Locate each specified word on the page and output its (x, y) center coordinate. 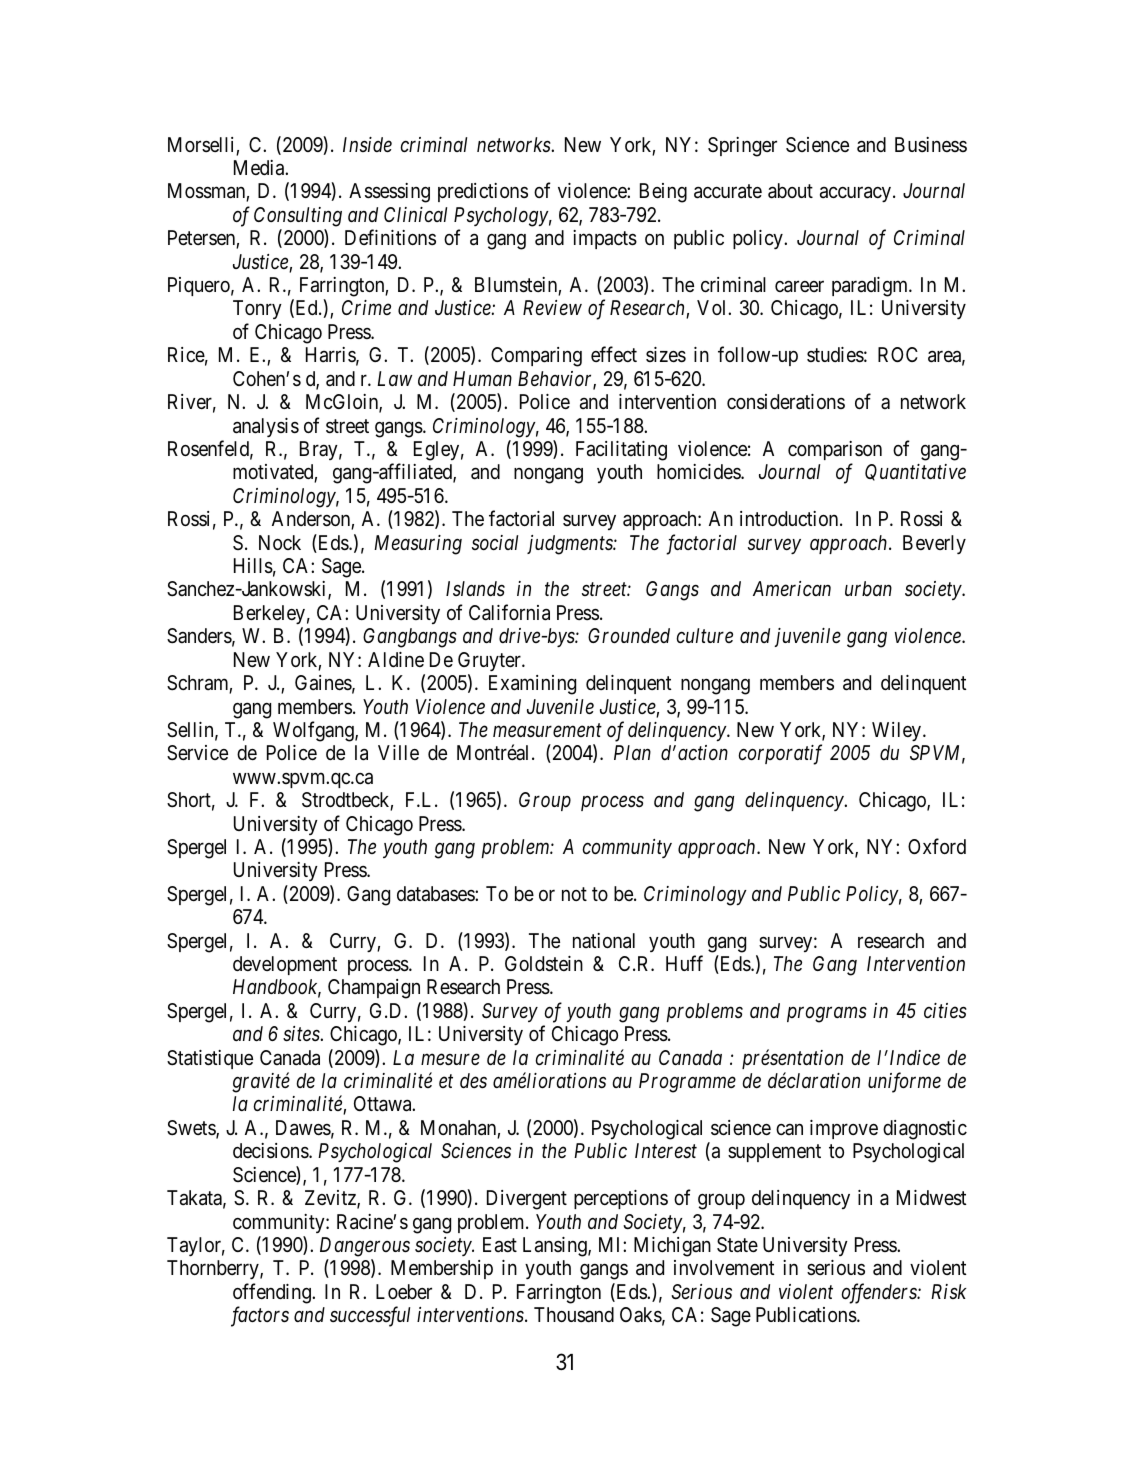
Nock (280, 542)
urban (868, 588)
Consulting (298, 217)
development (285, 965)
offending (273, 1293)
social (495, 542)
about (790, 191)
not (574, 894)
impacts (605, 239)
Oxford (937, 846)
